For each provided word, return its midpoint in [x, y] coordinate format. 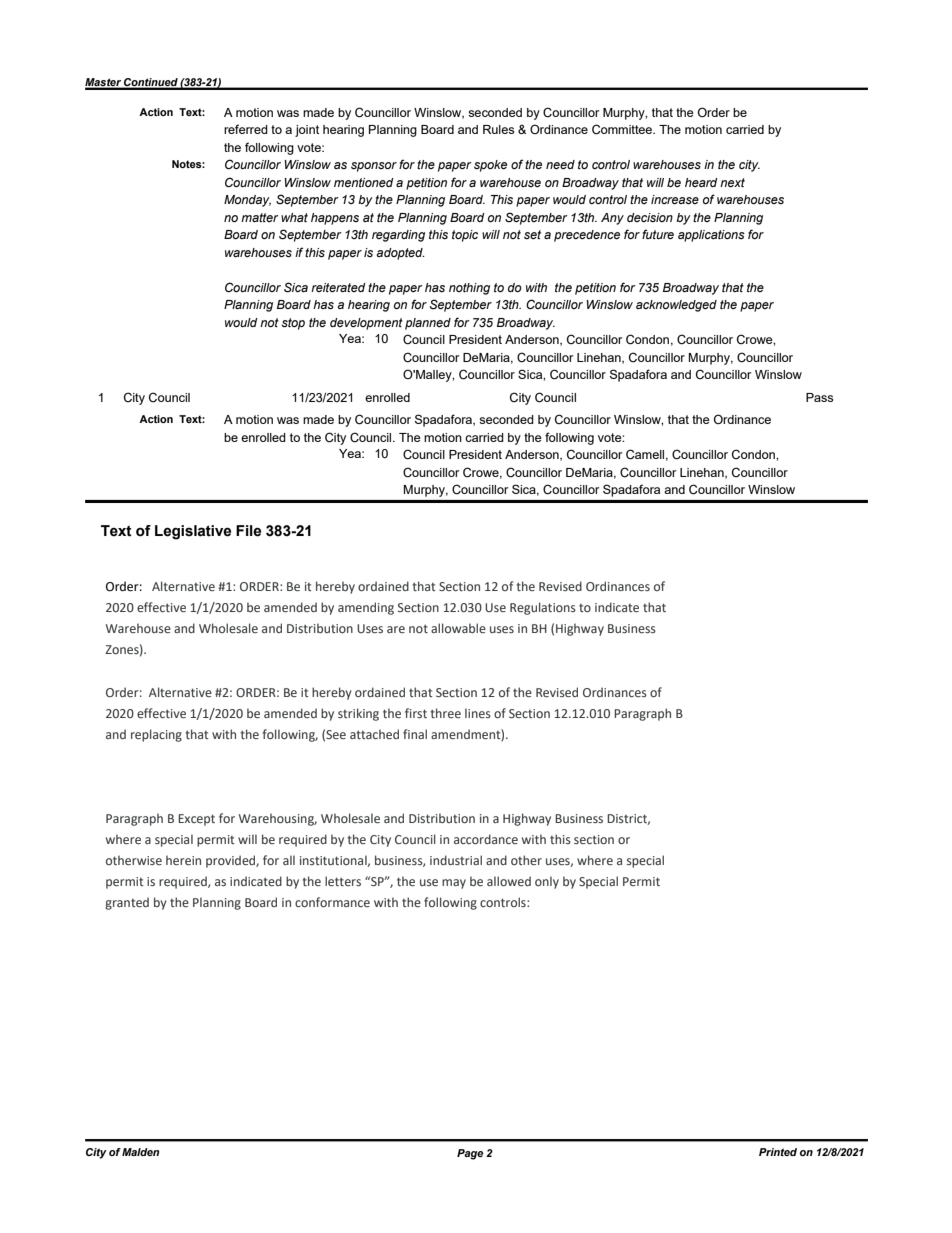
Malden [141, 1152]
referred [246, 129]
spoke [490, 166]
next [732, 182]
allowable [458, 628]
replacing [156, 735]
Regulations [543, 608]
